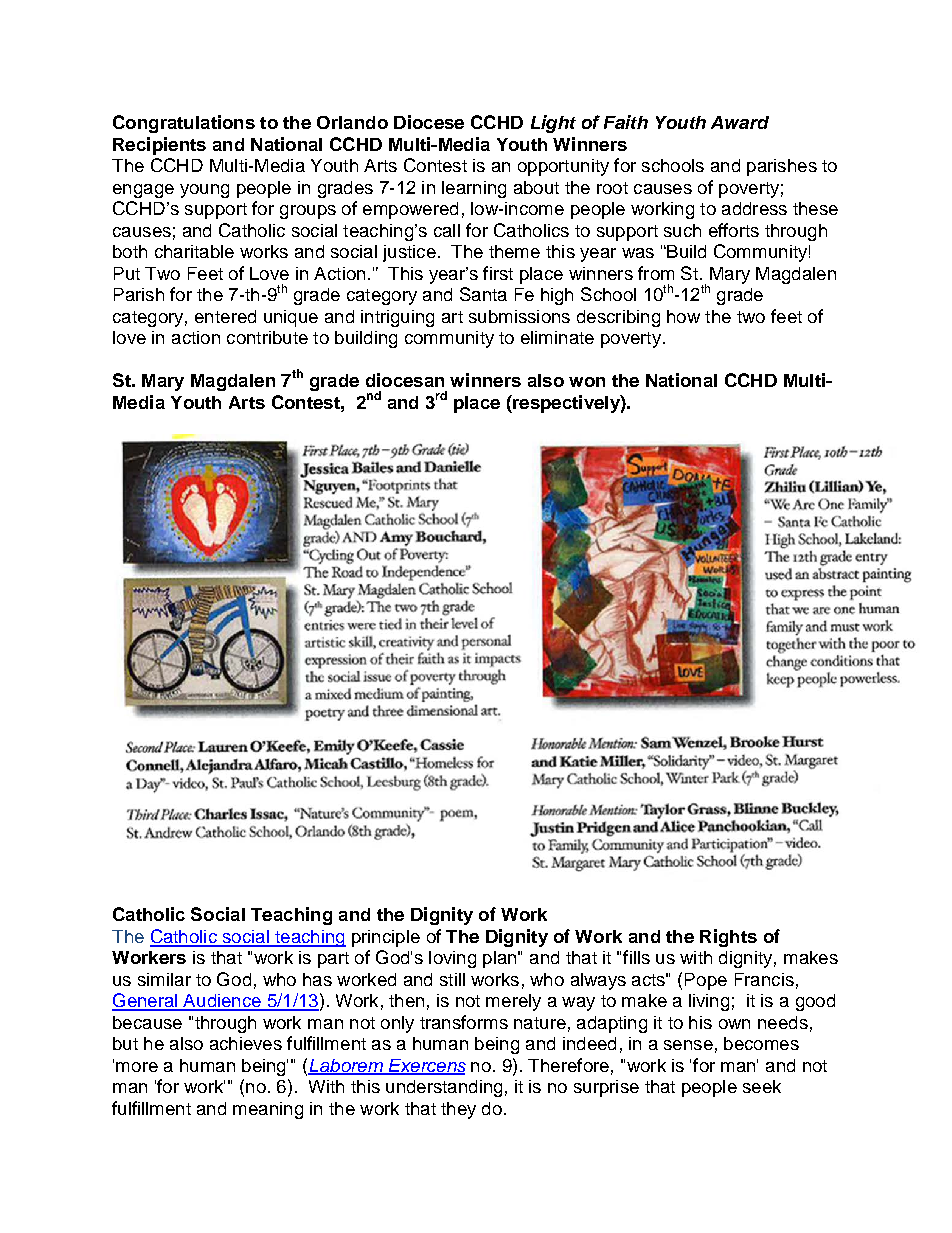 The image size is (952, 1233). What do you see at coordinates (184, 124) in the screenshot?
I see `Congratulations` at bounding box center [184, 124].
